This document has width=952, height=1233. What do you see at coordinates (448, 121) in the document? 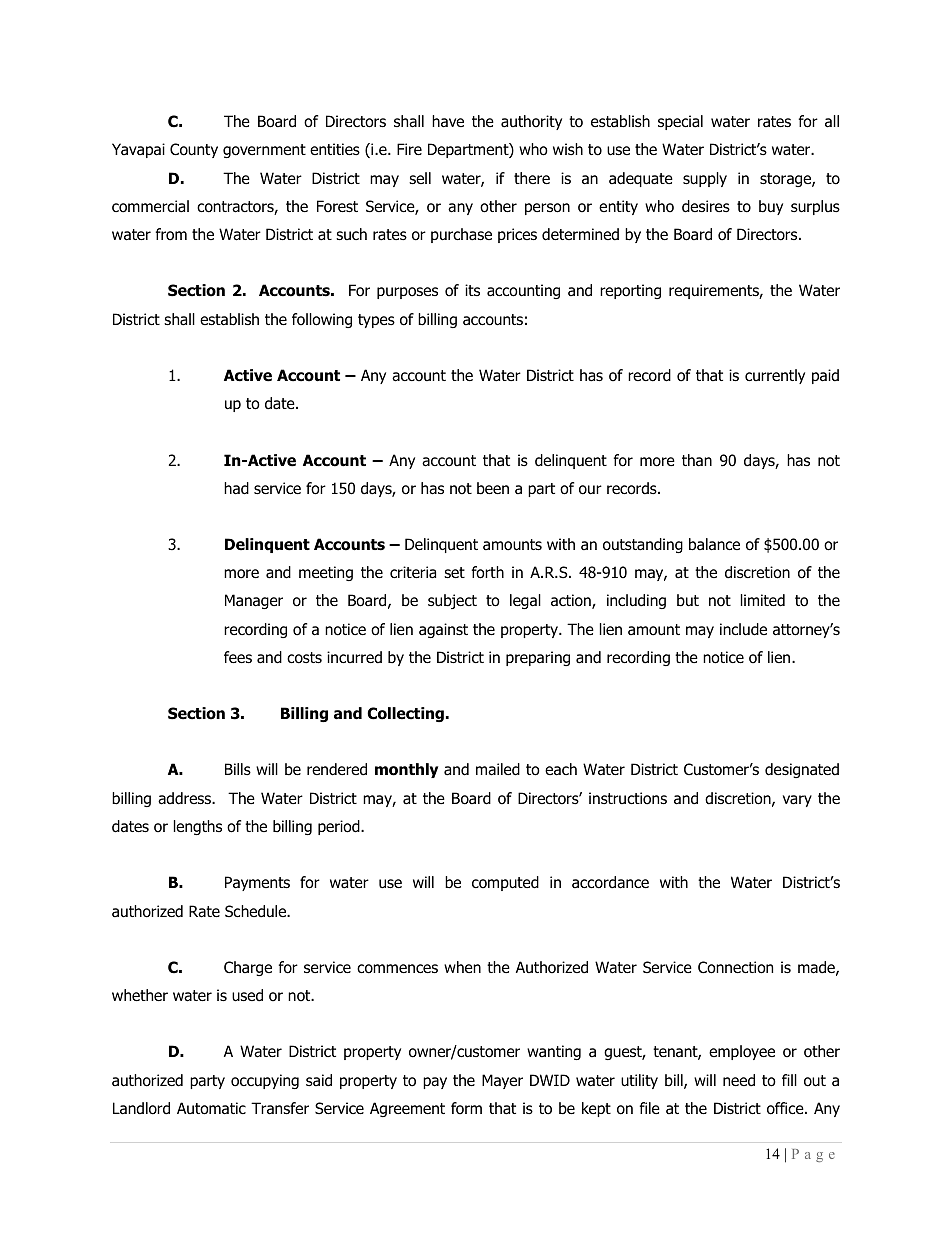
I see `have` at bounding box center [448, 121].
